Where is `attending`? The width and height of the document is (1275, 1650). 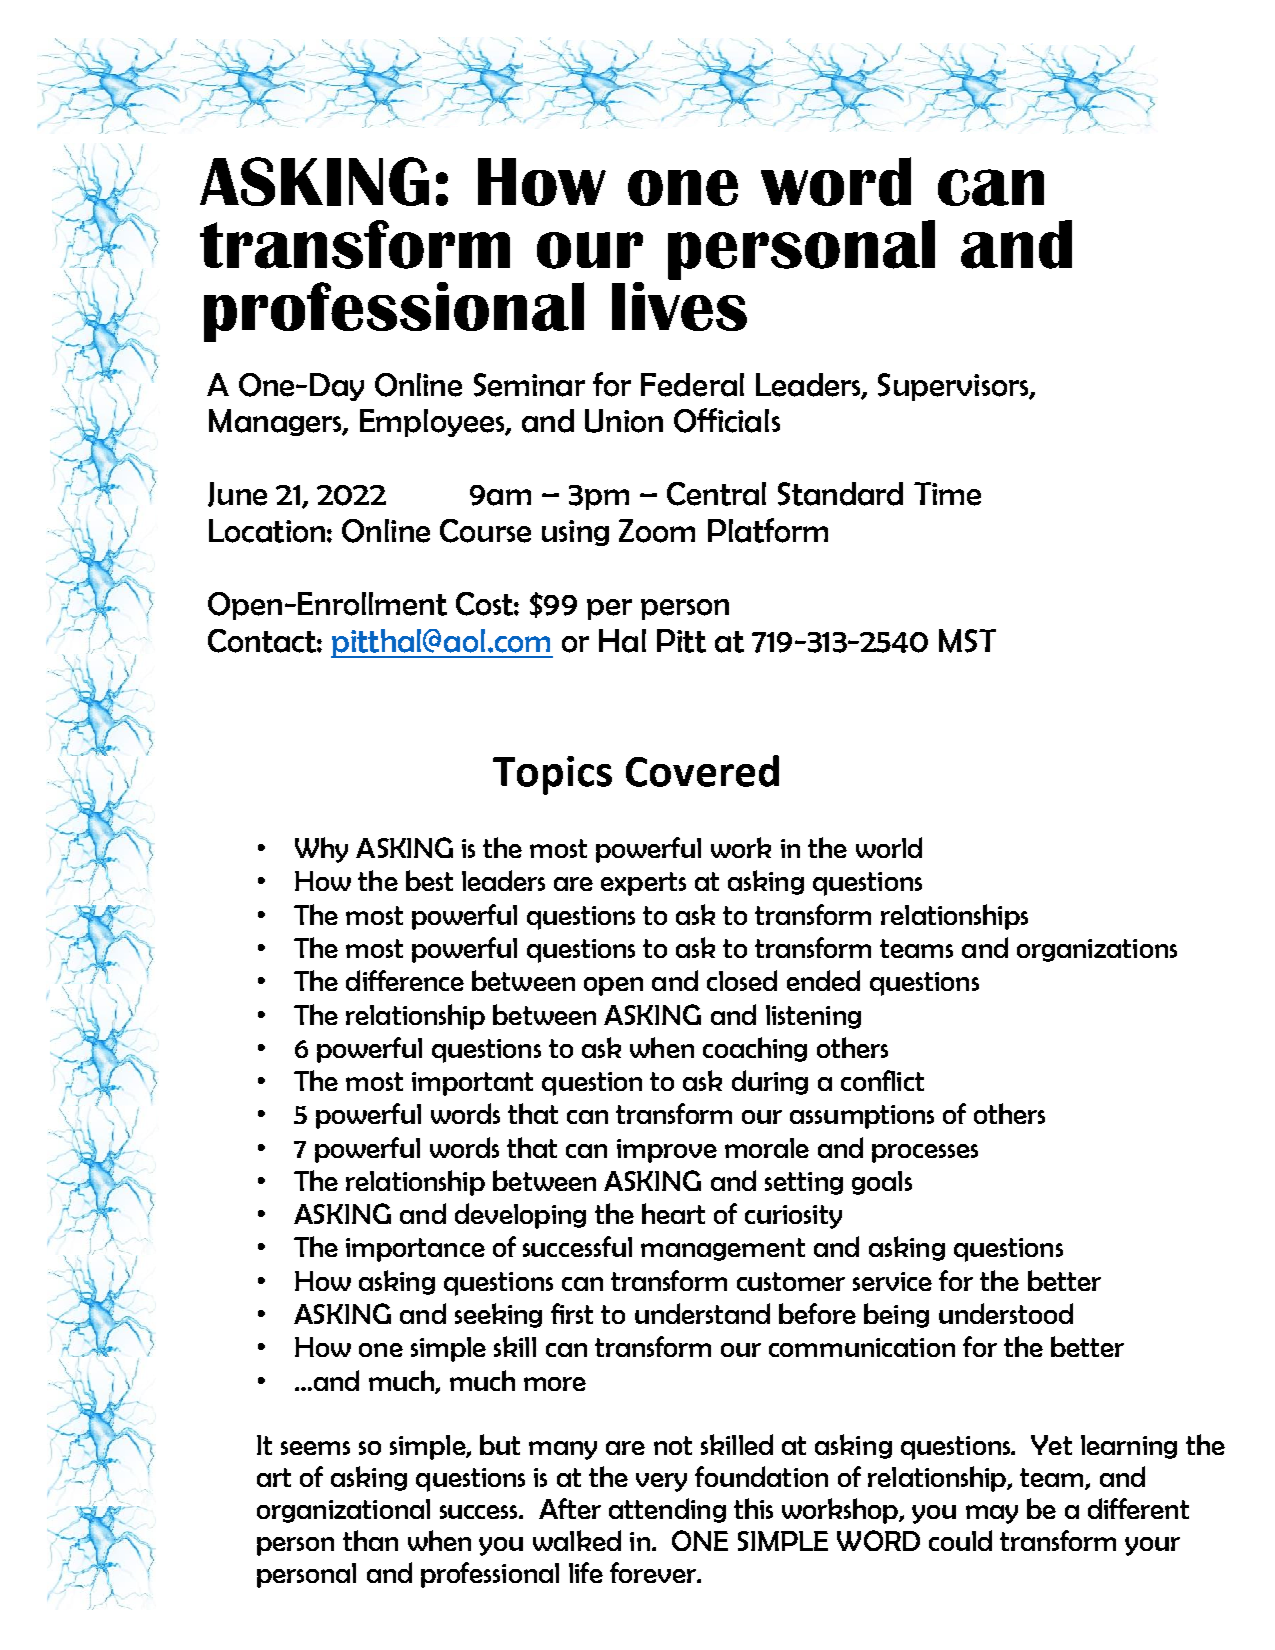
attending is located at coordinates (667, 1510).
